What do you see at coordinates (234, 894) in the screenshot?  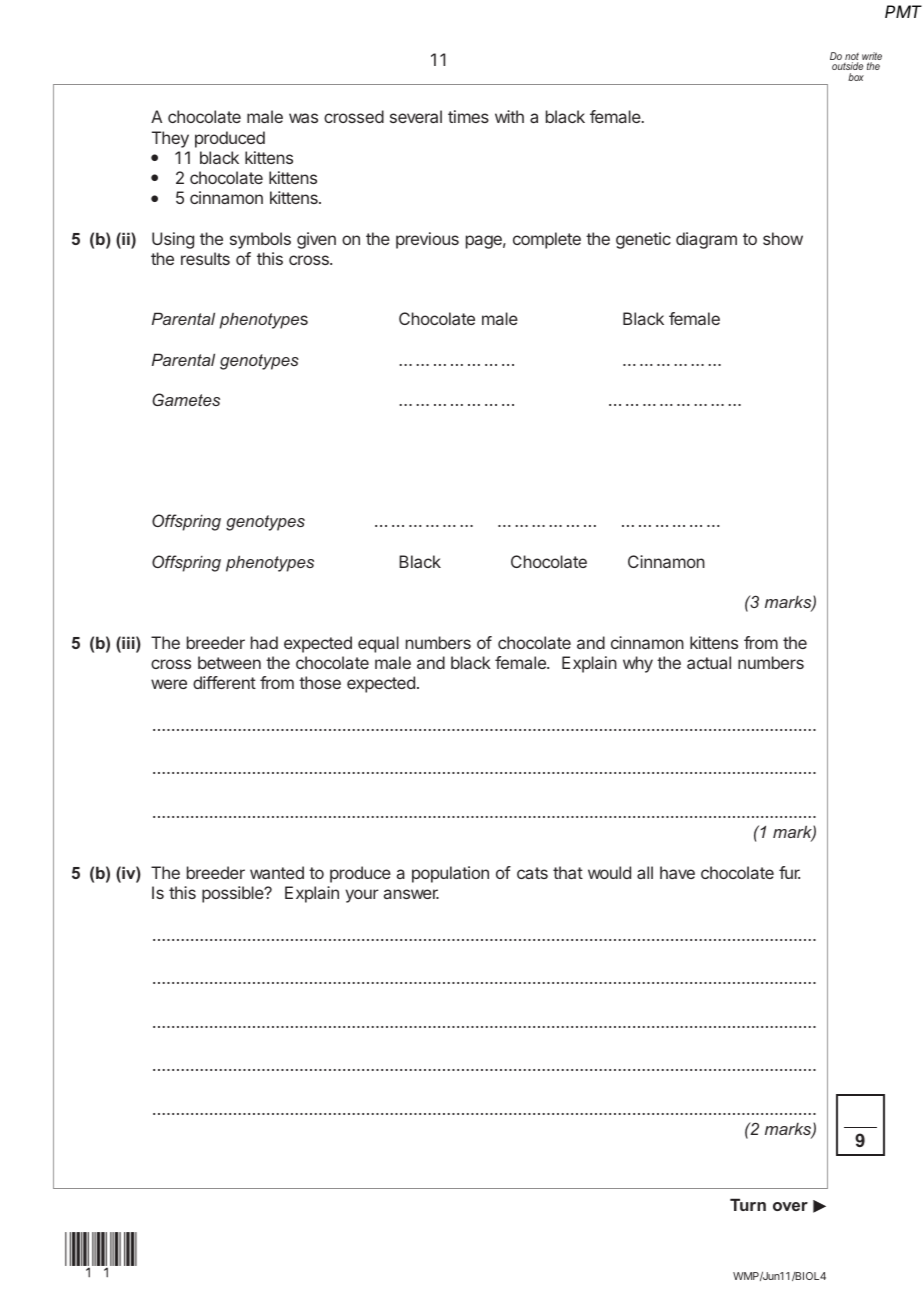 I see `possible` at bounding box center [234, 894].
